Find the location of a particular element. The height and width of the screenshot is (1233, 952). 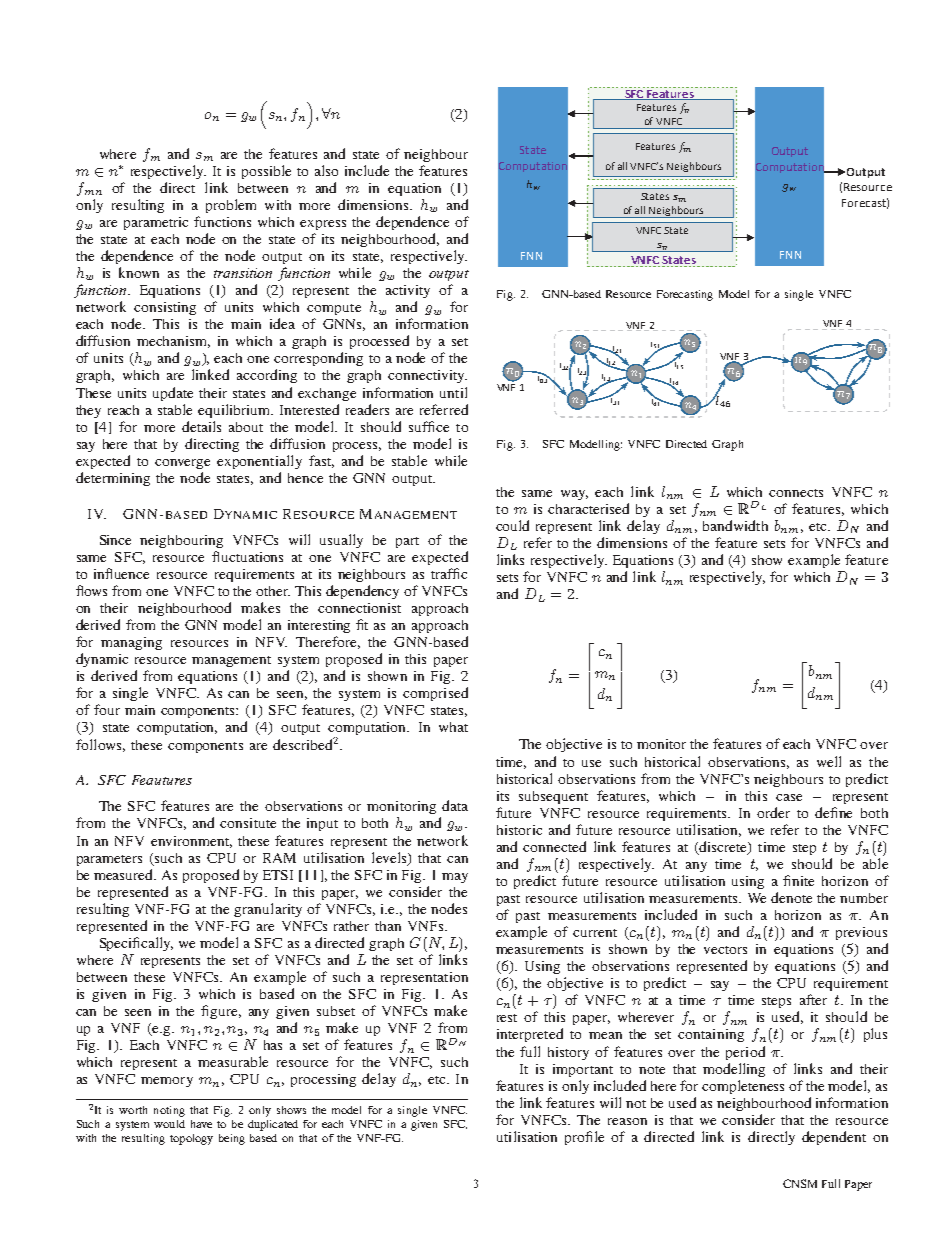

also is located at coordinates (326, 170).
